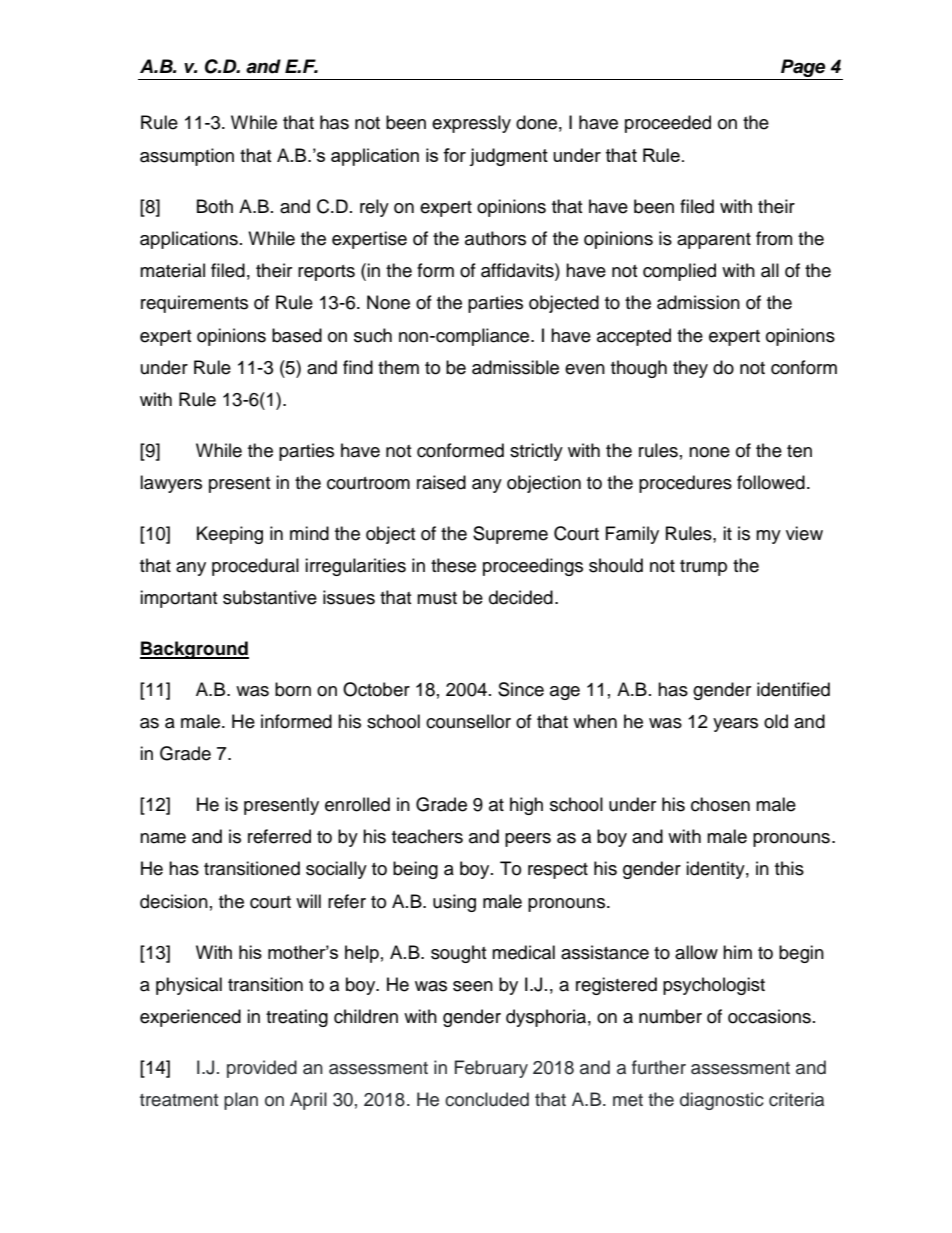 The width and height of the document is (952, 1233). I want to click on years, so click(735, 725).
